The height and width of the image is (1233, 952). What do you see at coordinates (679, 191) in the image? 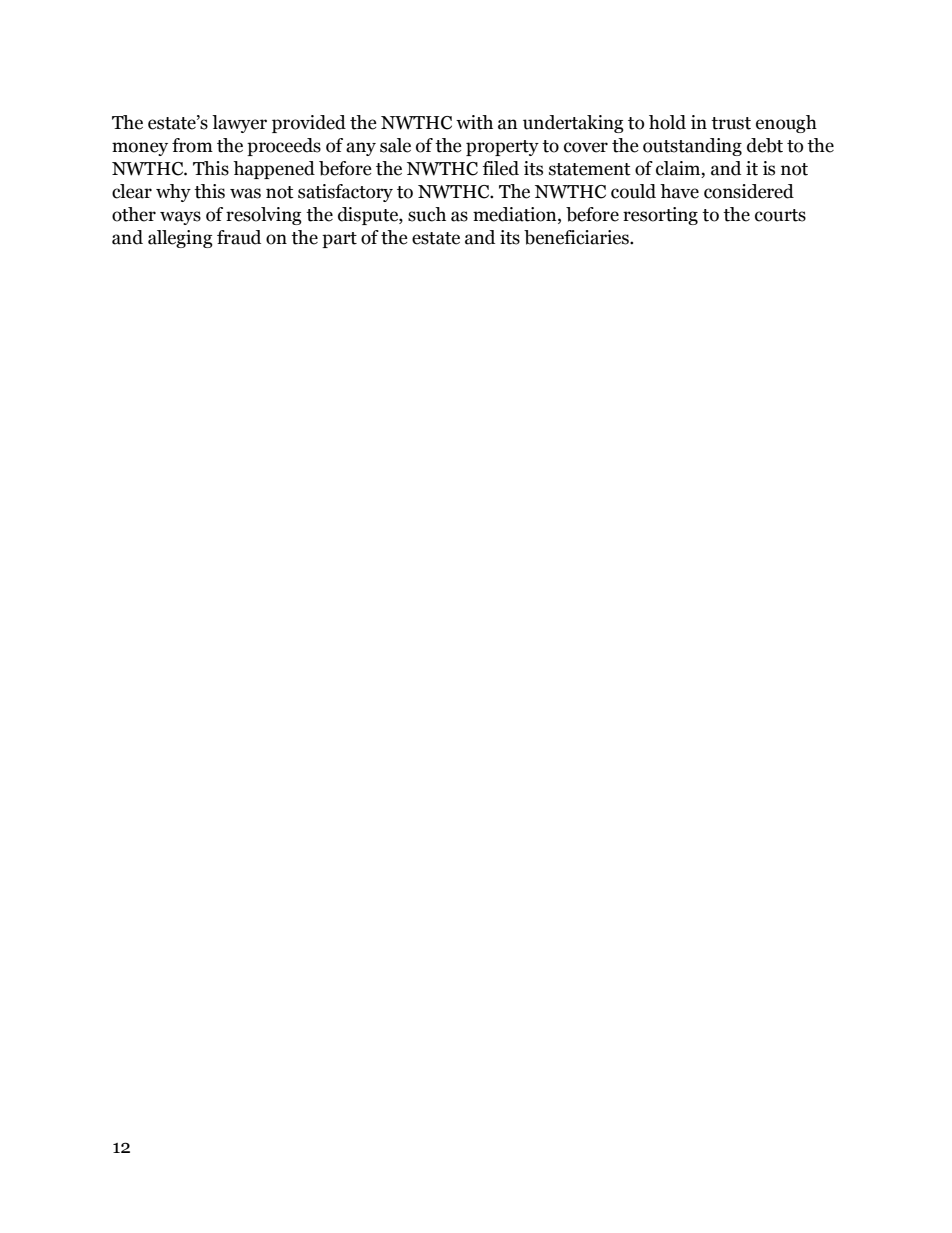
I see `have` at bounding box center [679, 191].
